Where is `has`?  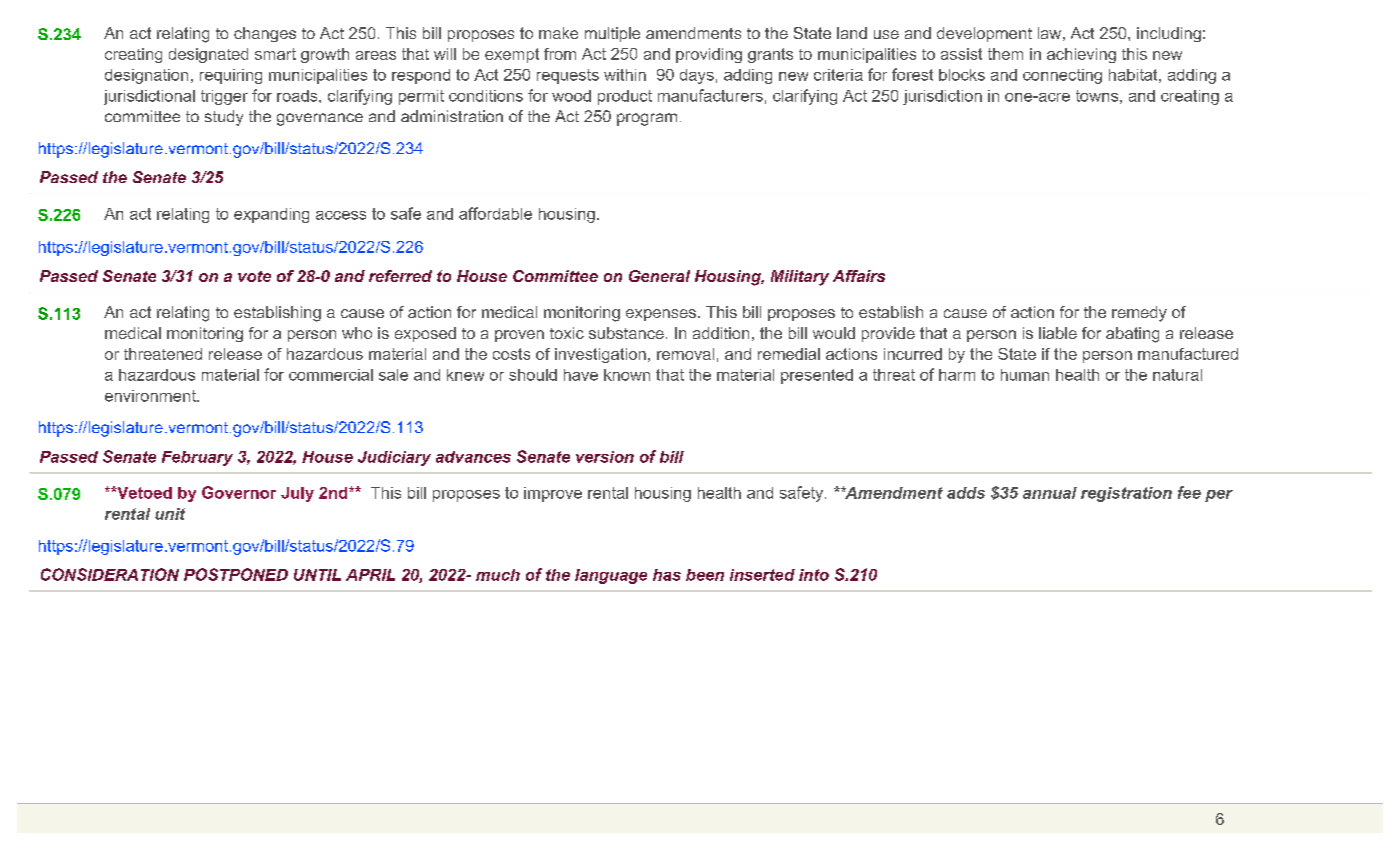
has is located at coordinates (667, 575).
